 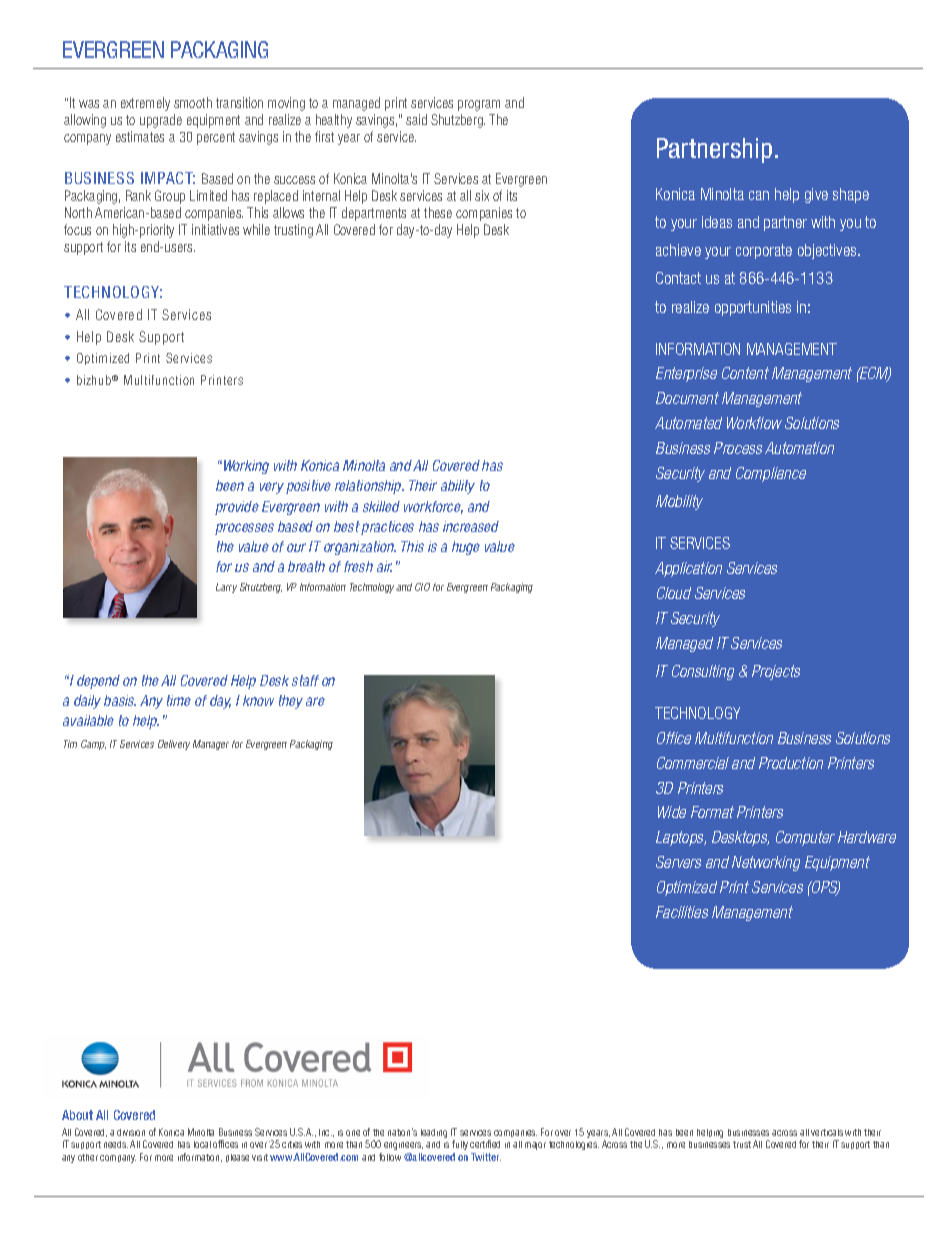 What do you see at coordinates (479, 105) in the screenshot?
I see `program` at bounding box center [479, 105].
